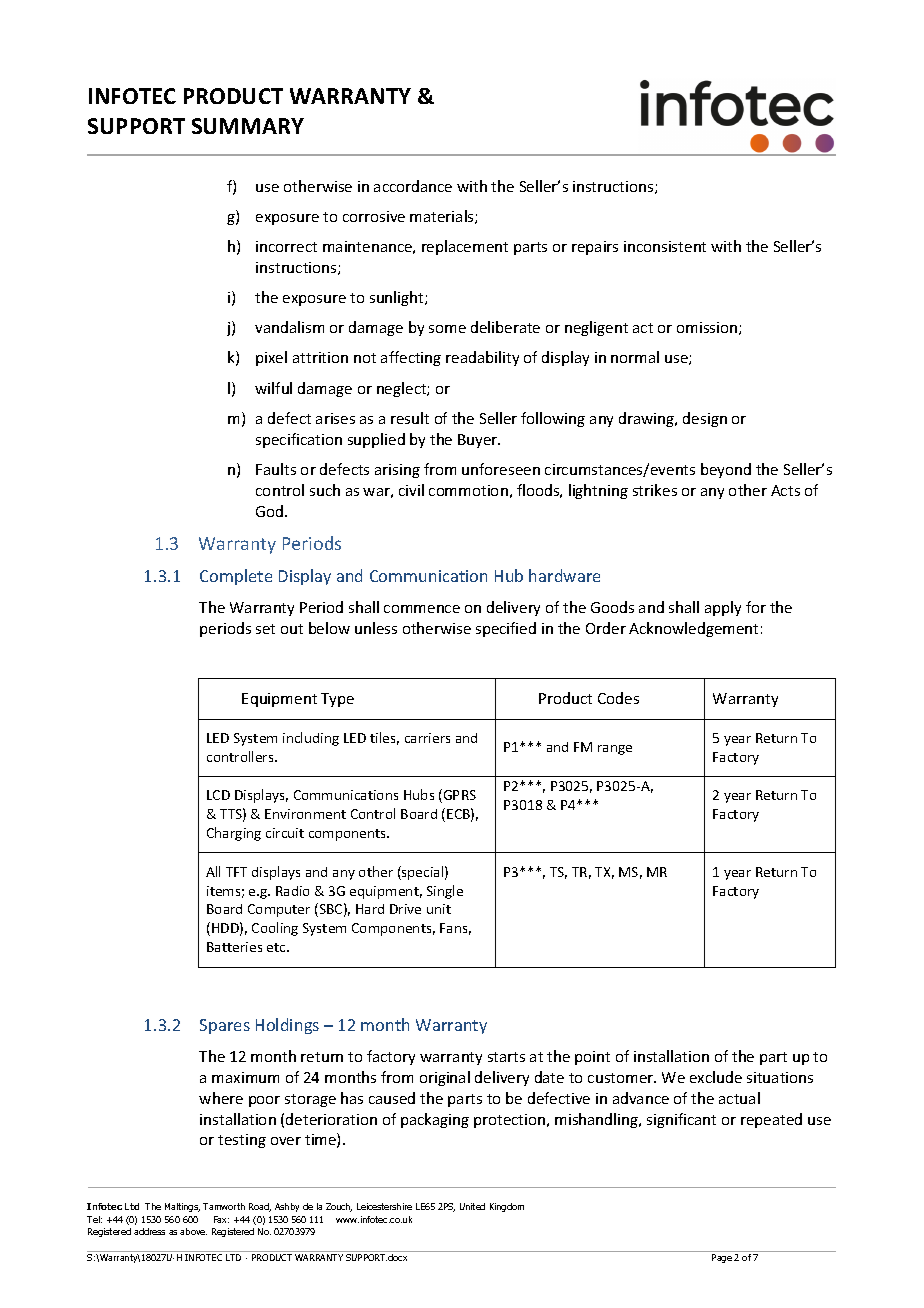 This page has width=924, height=1308. What do you see at coordinates (716, 1077) in the page?
I see `exclude` at bounding box center [716, 1077].
